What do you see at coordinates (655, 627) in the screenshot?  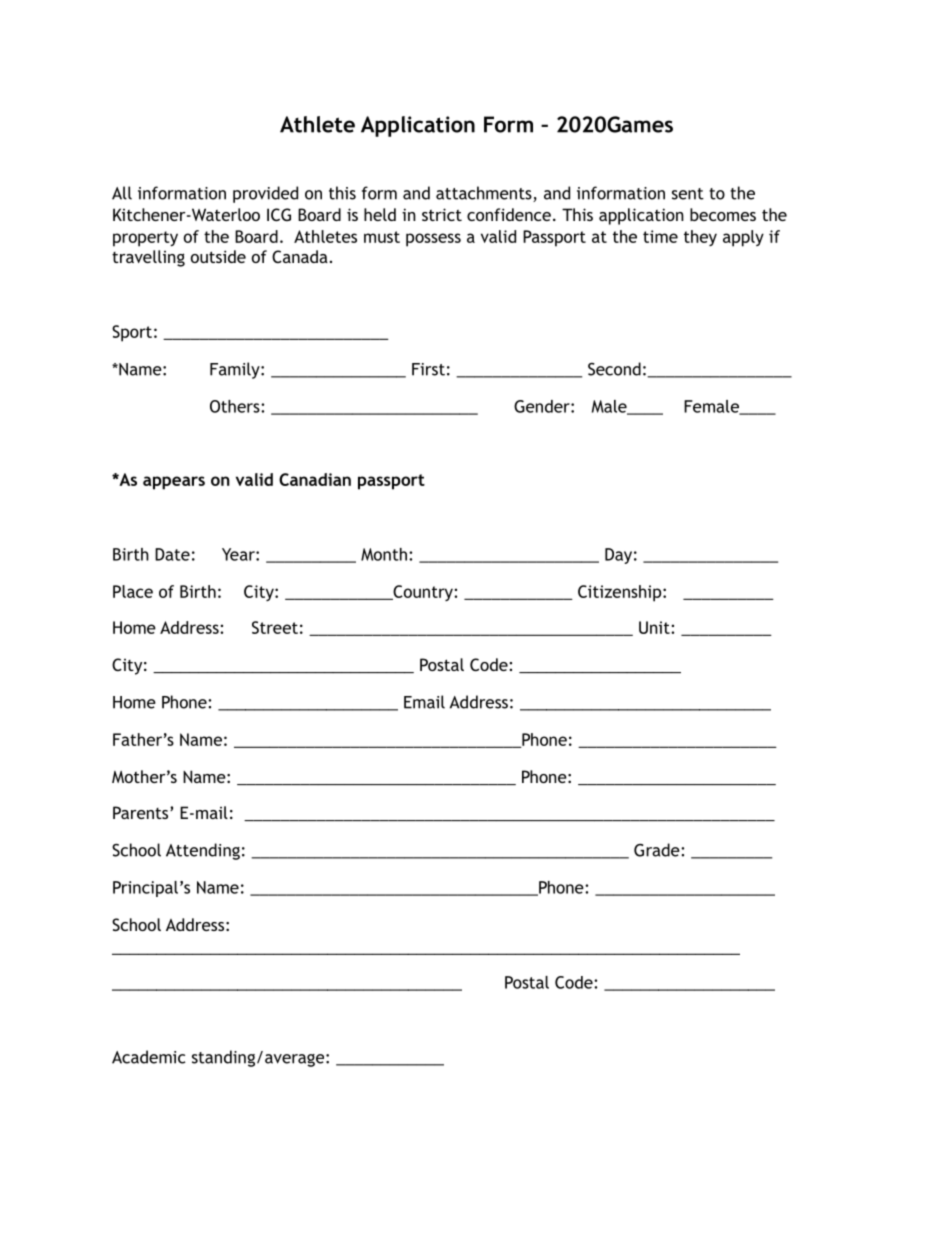 I see `Unit` at bounding box center [655, 627].
